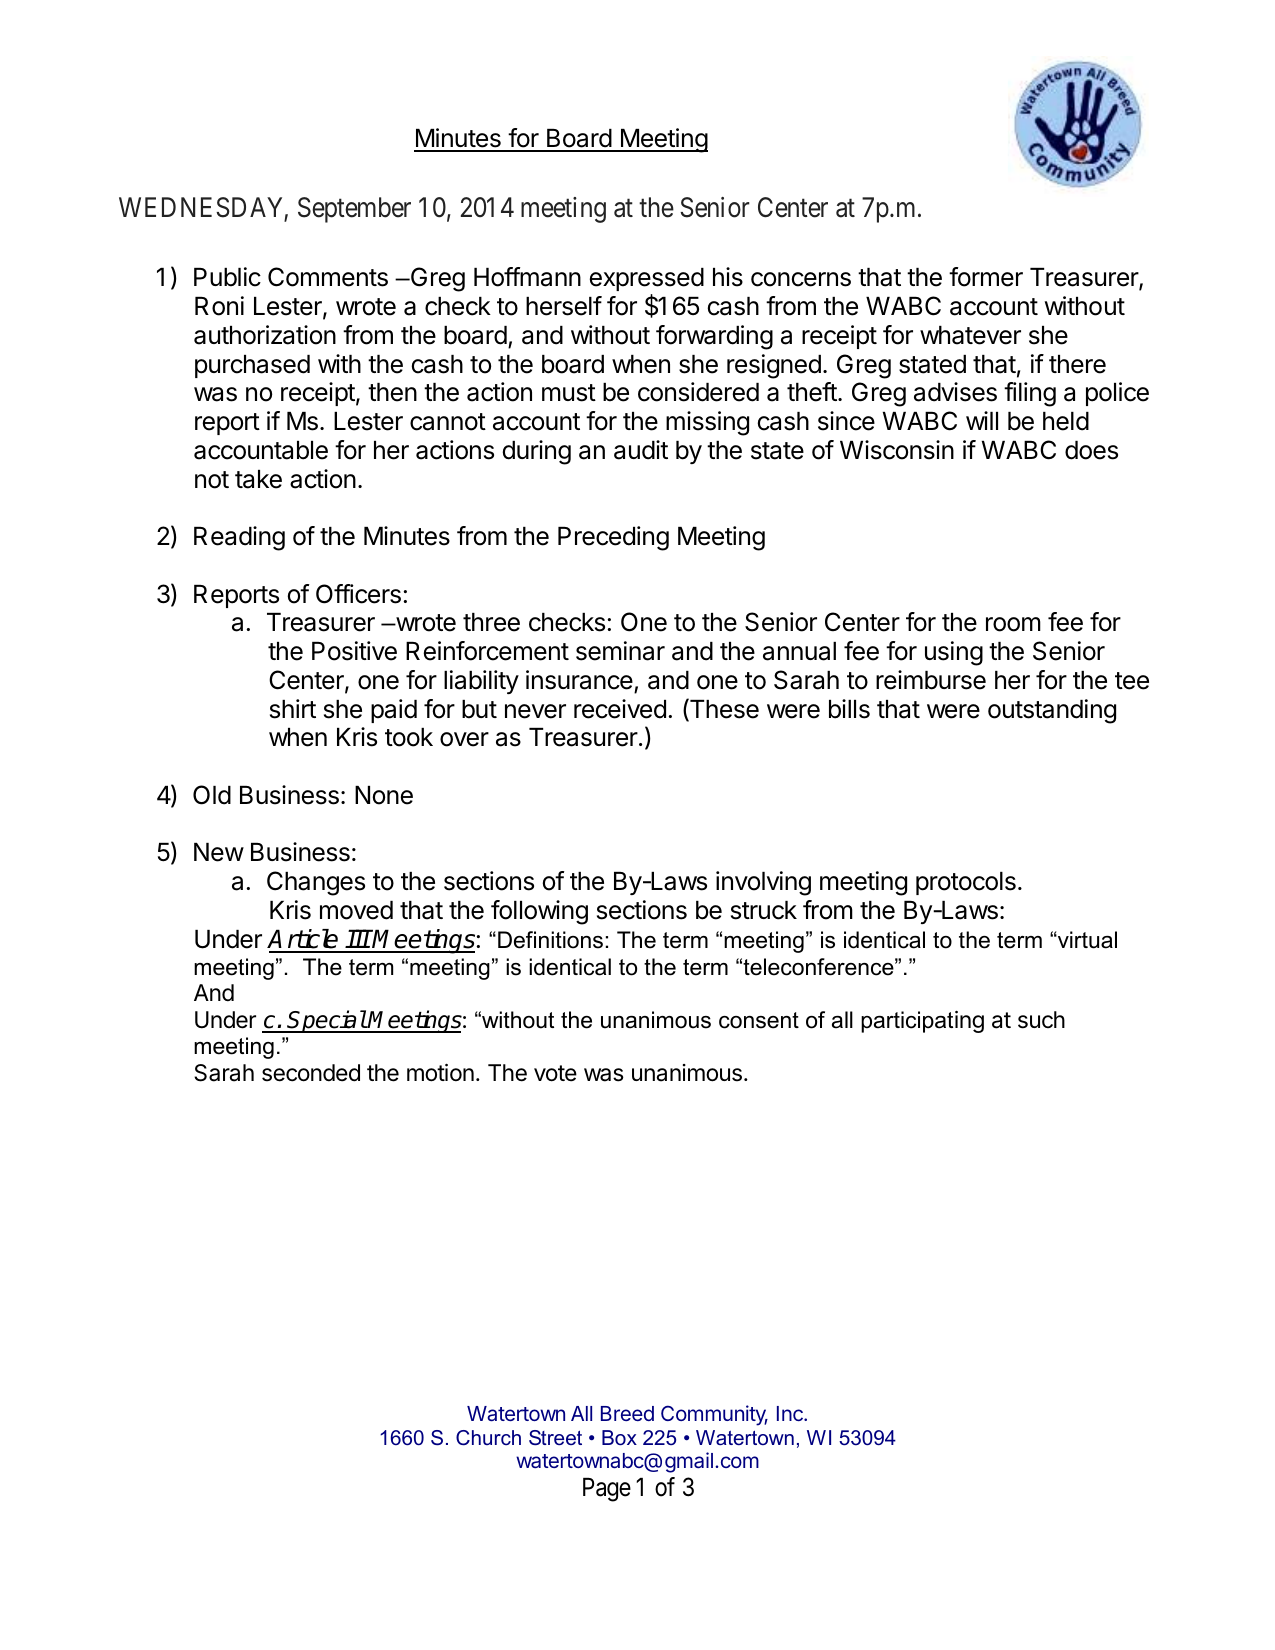 The image size is (1275, 1650). I want to click on expressed, so click(647, 279).
